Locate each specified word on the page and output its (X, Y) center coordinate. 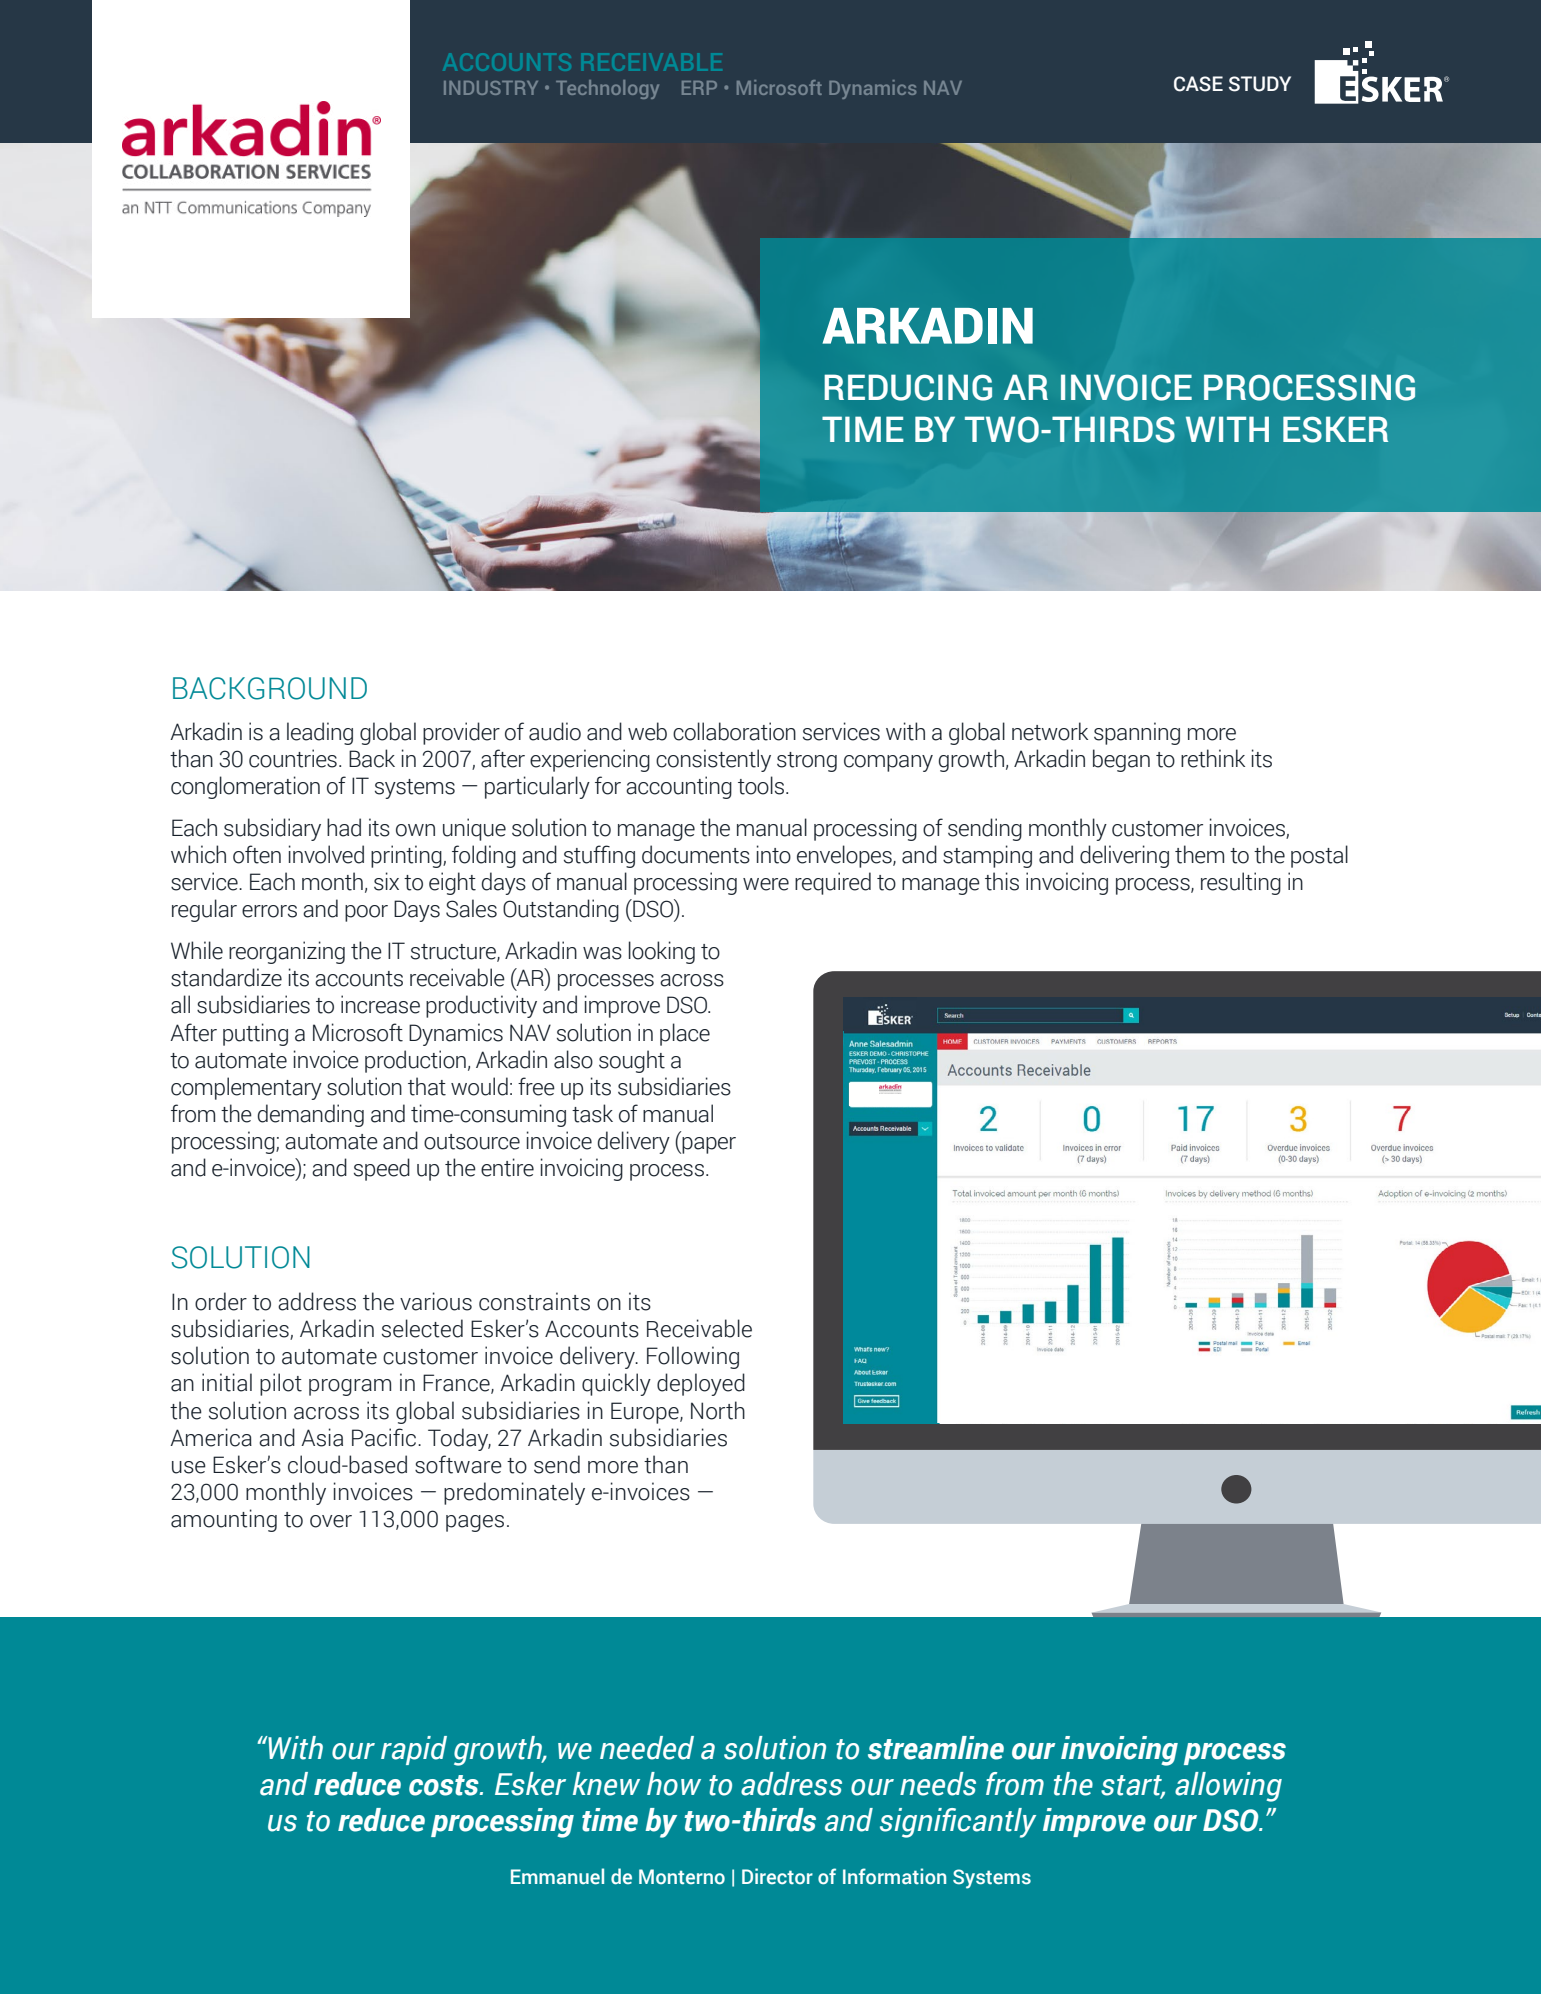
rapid (414, 1750)
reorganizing (287, 952)
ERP (699, 88)
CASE (1198, 84)
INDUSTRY (491, 88)
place (685, 1034)
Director (777, 1876)
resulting (1241, 883)
